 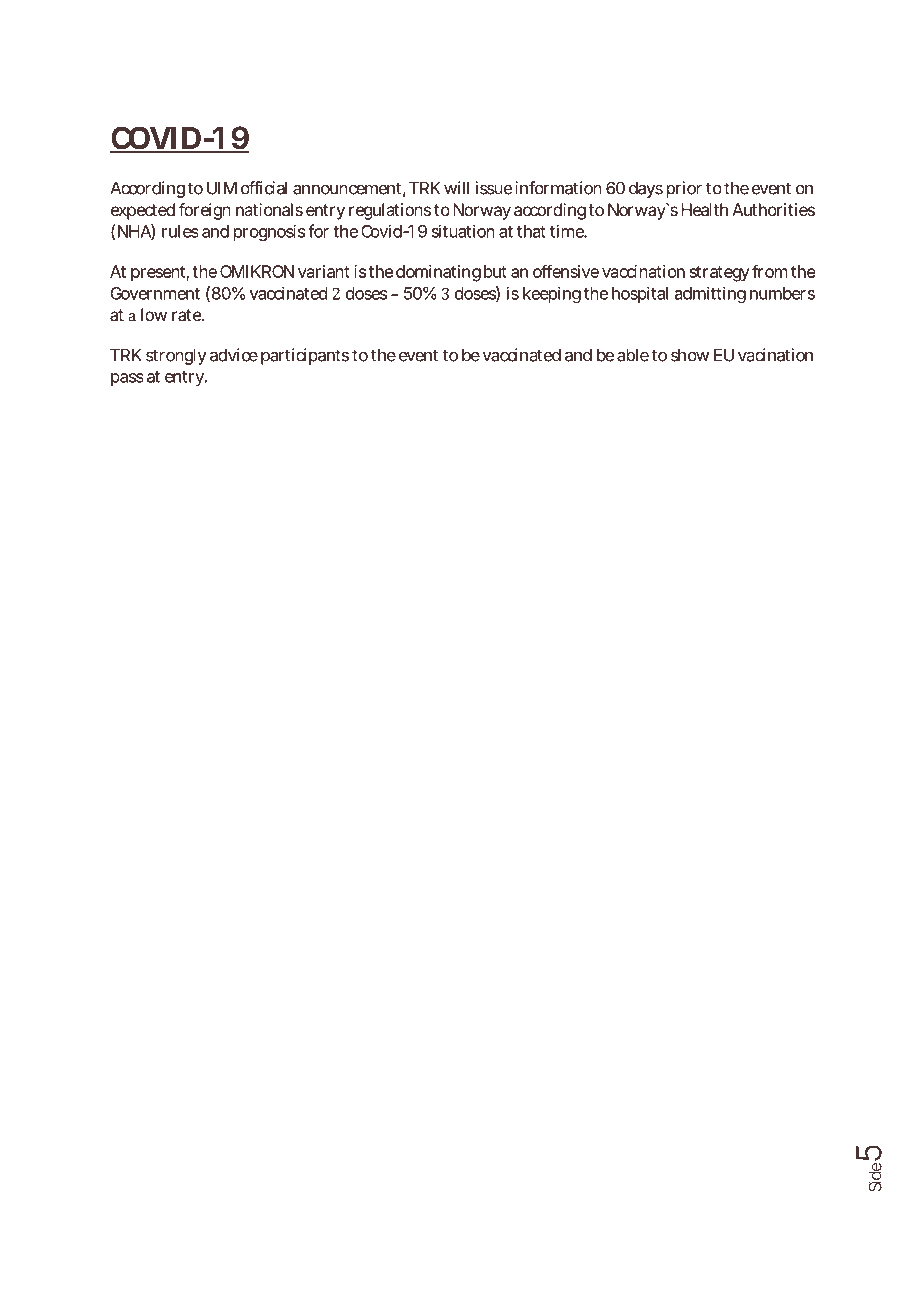 I want to click on show, so click(x=690, y=355).
